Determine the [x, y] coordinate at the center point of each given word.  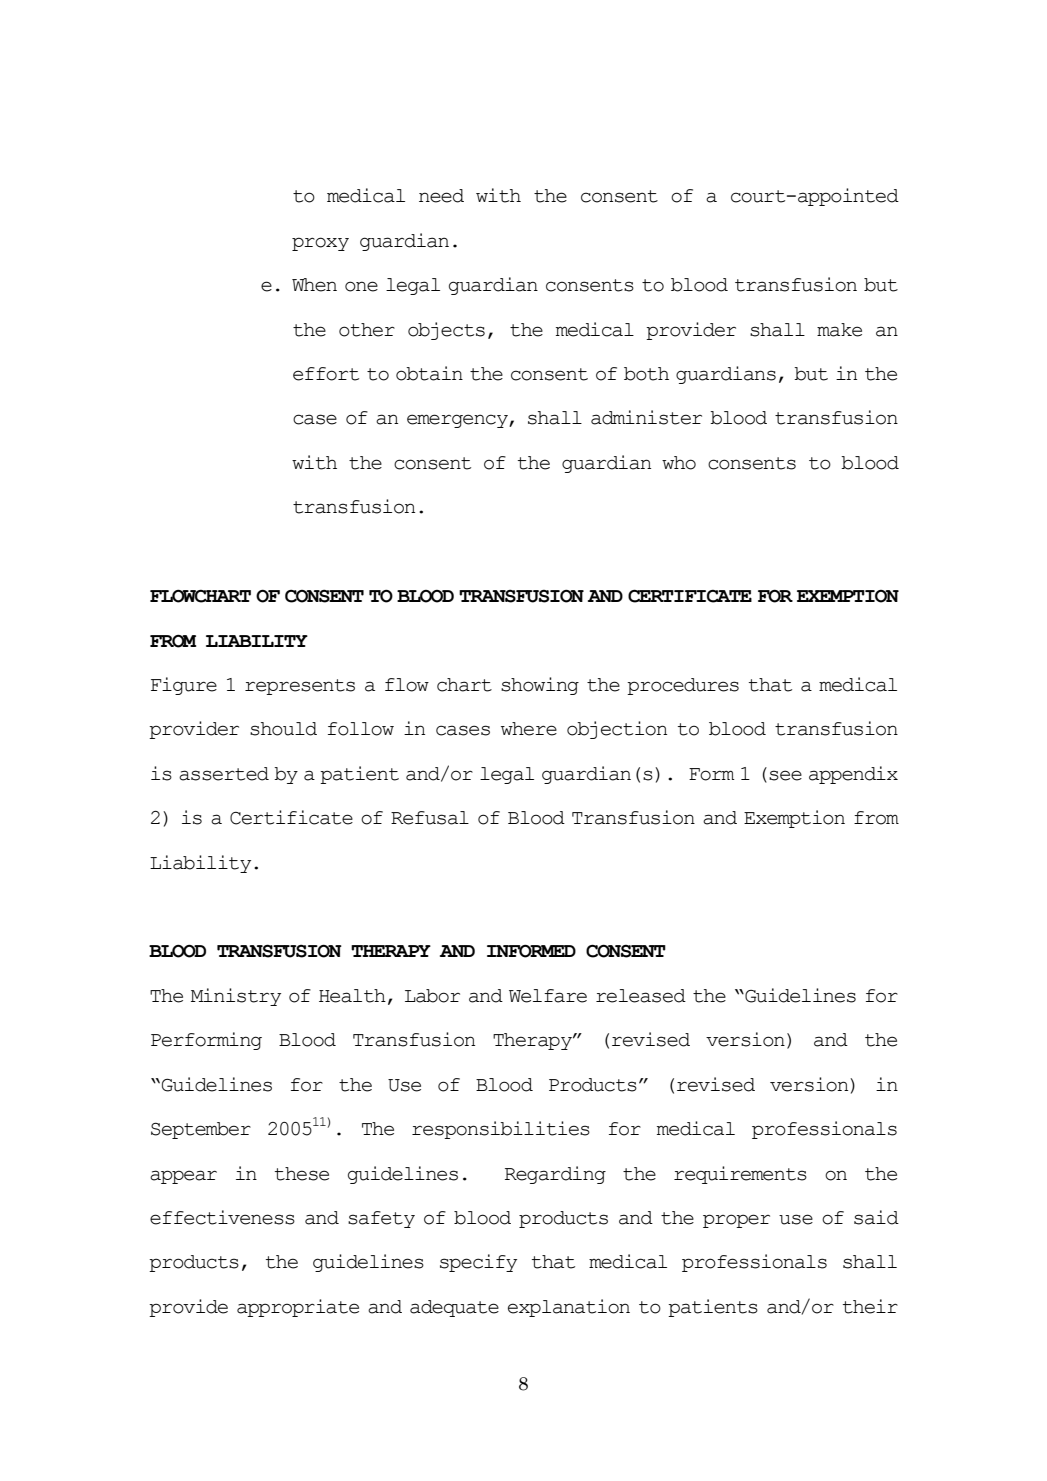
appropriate [298, 1308]
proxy [320, 244]
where [529, 729]
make [839, 330]
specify [478, 1263]
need [441, 196]
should [283, 729]
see [785, 775]
